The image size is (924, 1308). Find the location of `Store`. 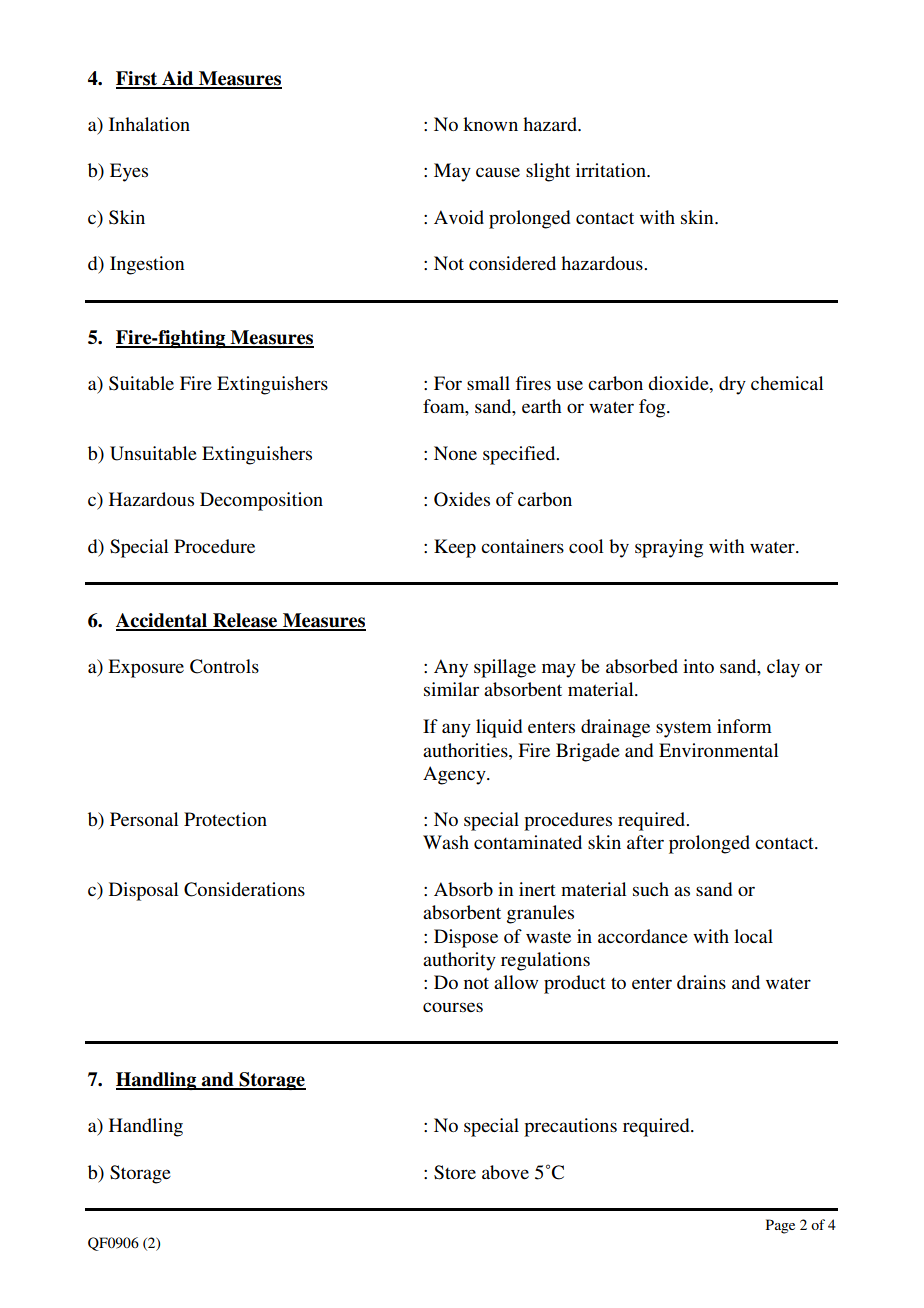

Store is located at coordinates (455, 1172).
